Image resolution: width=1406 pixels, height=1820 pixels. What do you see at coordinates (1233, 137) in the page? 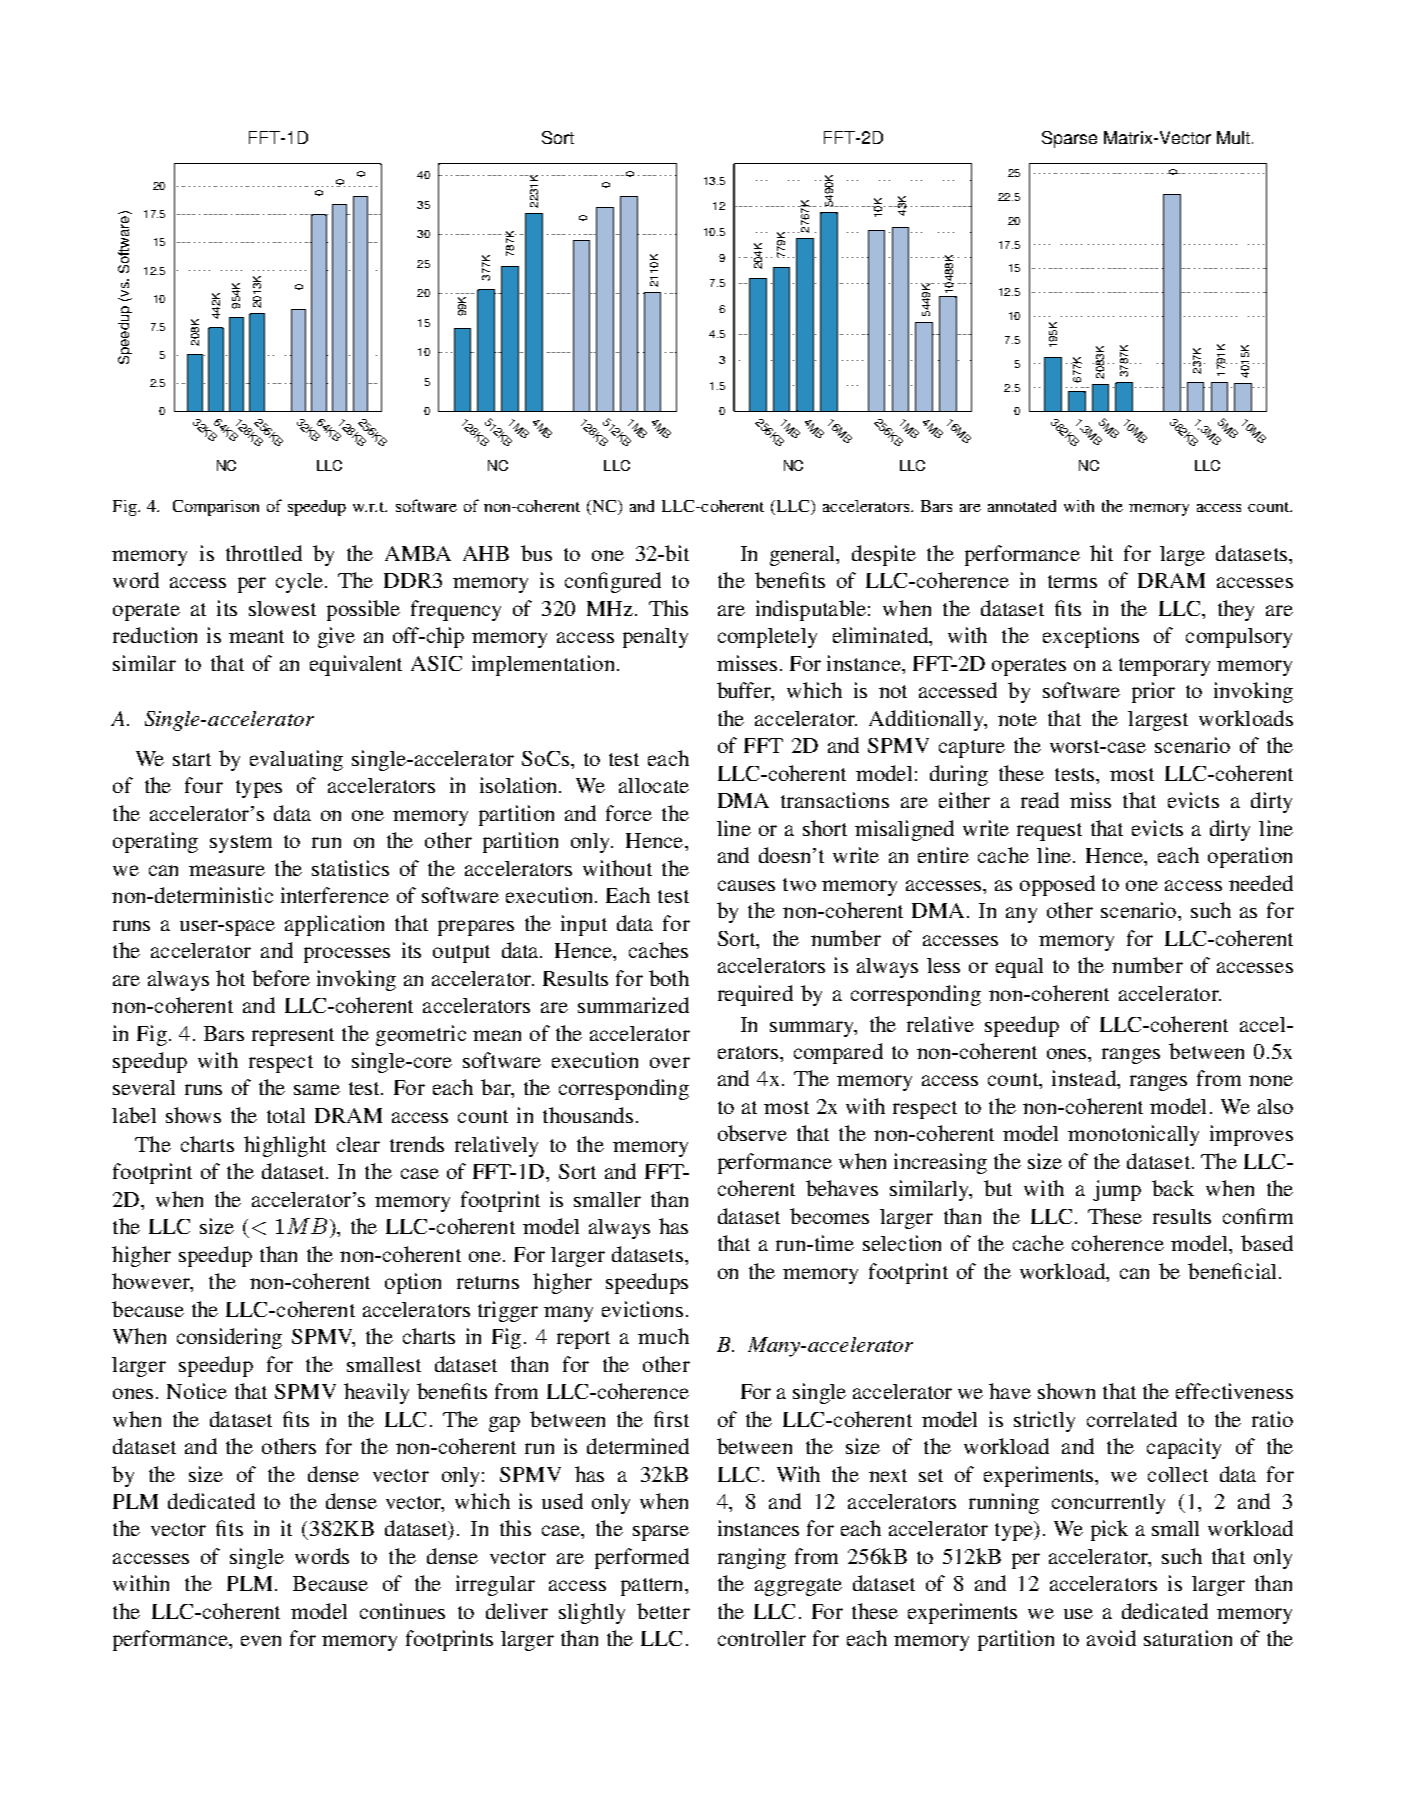
I see `Mult` at bounding box center [1233, 137].
